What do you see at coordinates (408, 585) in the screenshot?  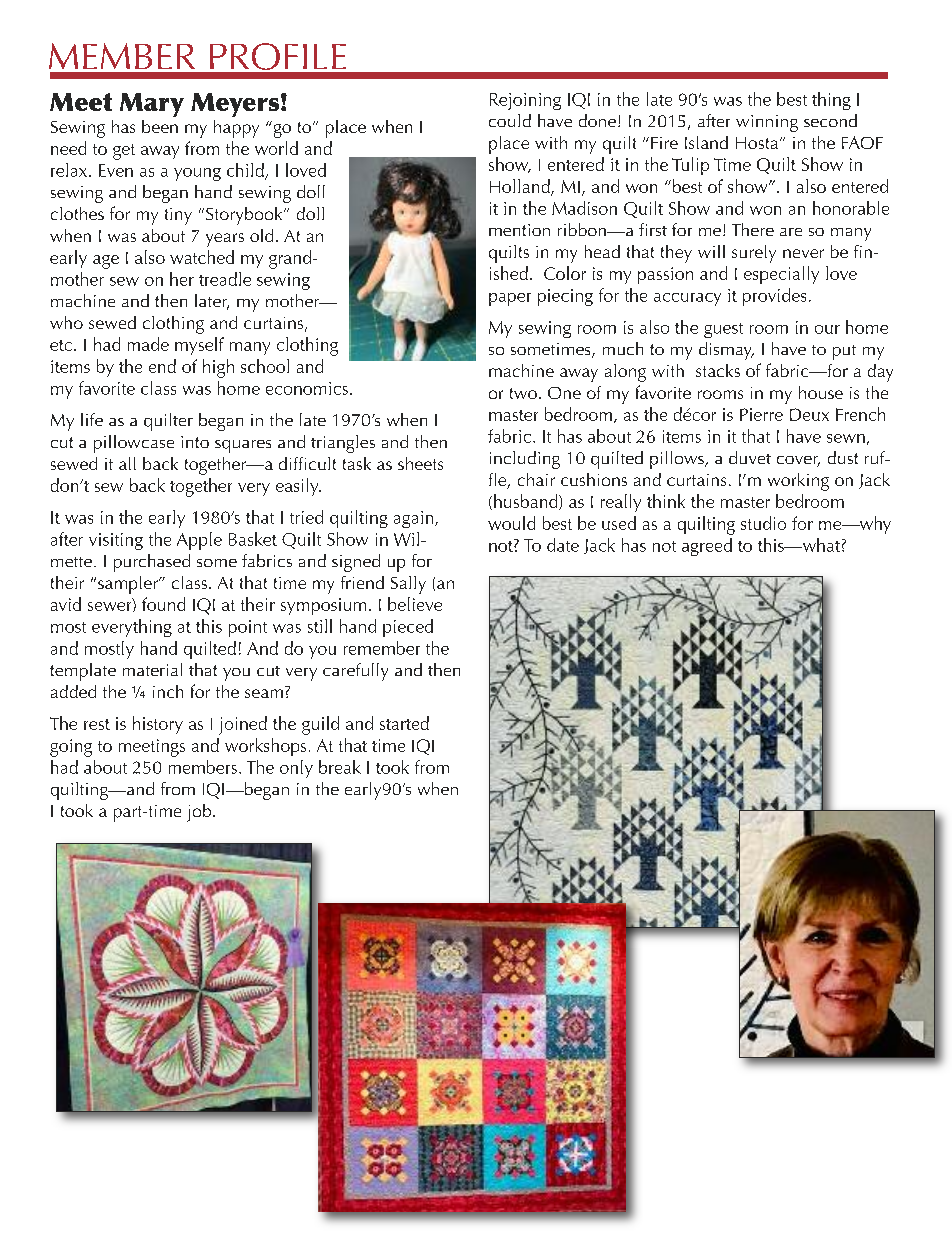 I see `Sally` at bounding box center [408, 585].
